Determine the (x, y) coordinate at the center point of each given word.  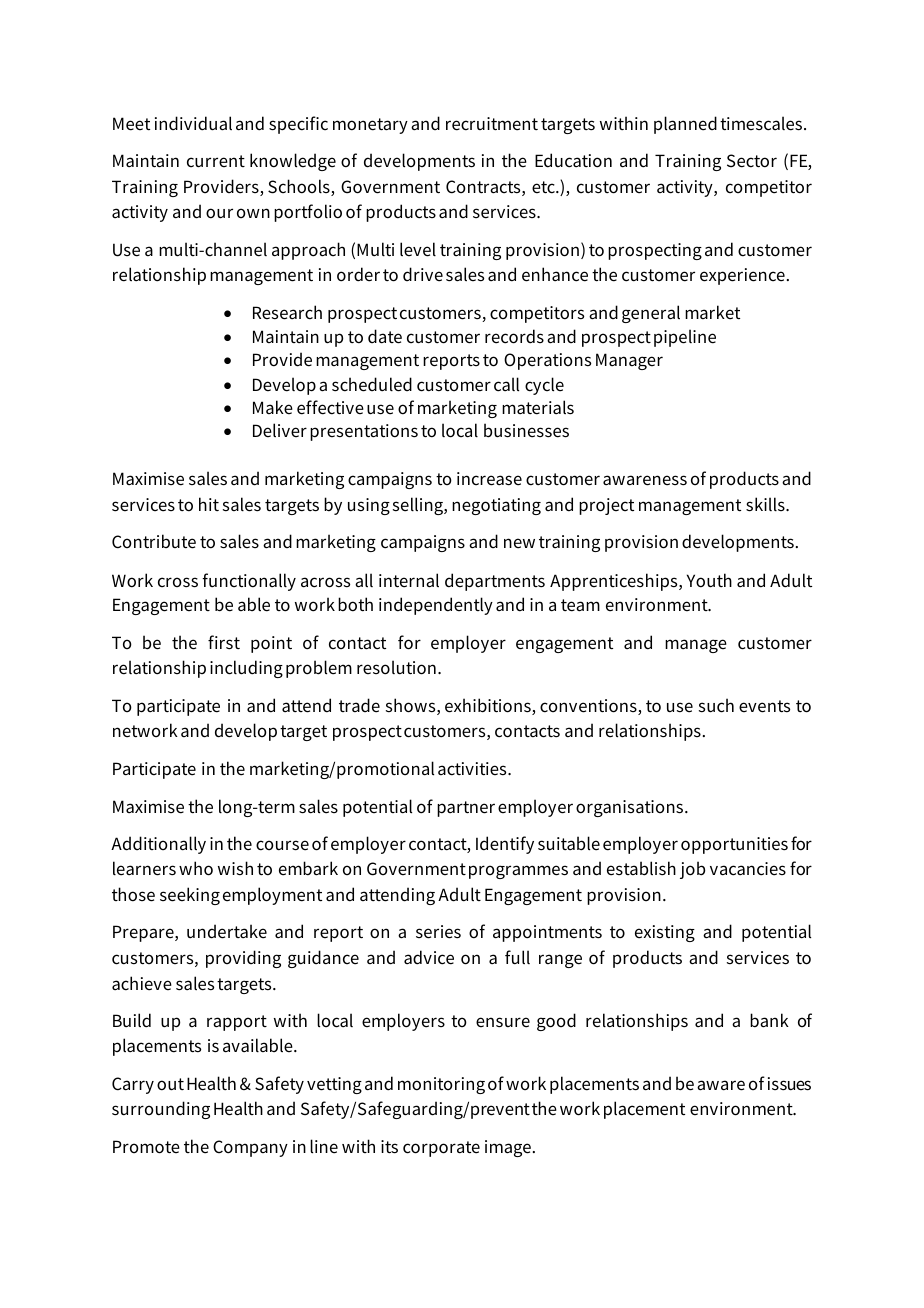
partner (466, 809)
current (216, 161)
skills (766, 504)
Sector (752, 161)
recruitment (492, 124)
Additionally (158, 845)
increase (489, 479)
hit (209, 504)
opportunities (734, 845)
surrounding (161, 1110)
